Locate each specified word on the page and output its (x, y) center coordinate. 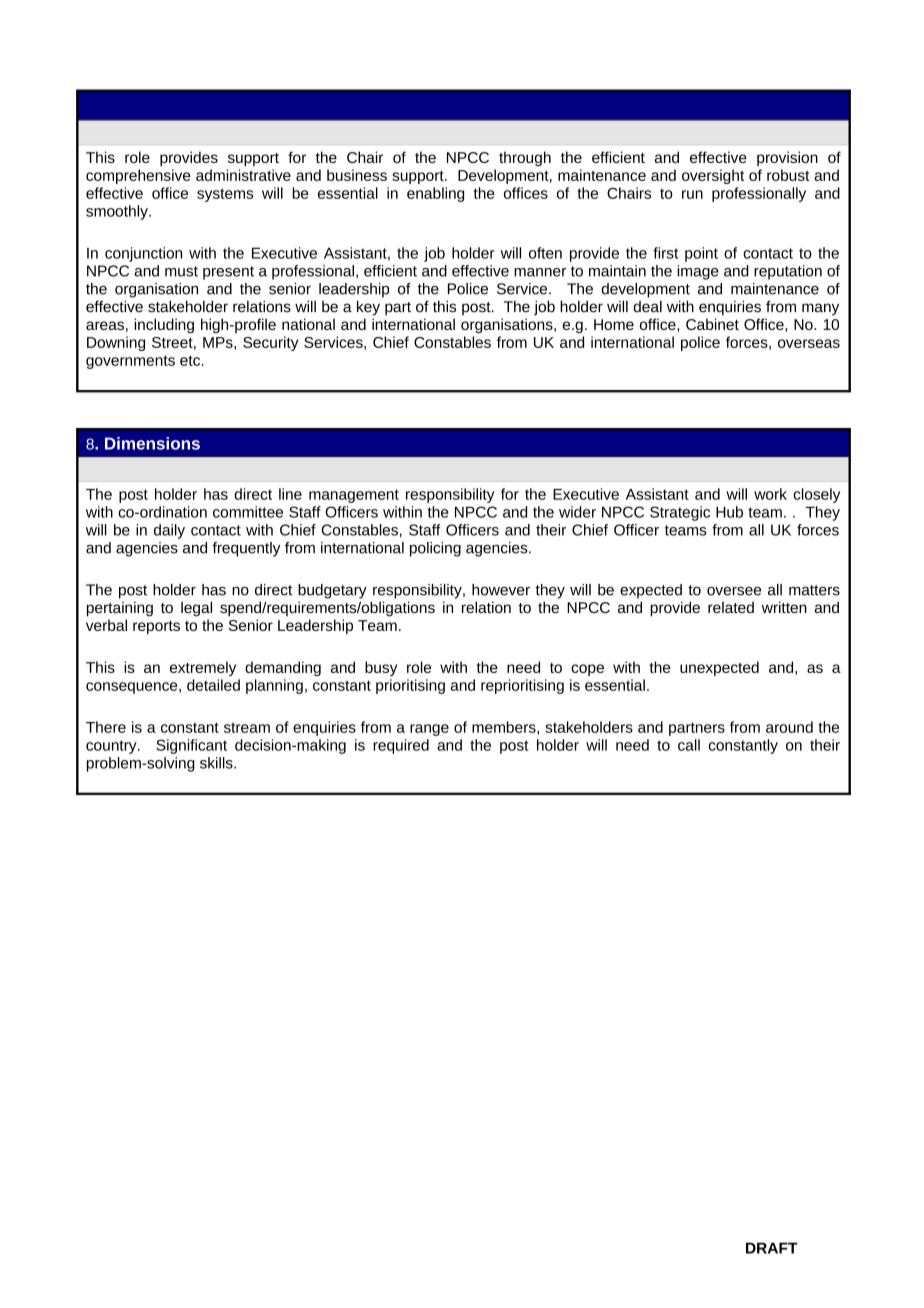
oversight (713, 176)
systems (225, 195)
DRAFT (772, 1248)
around (789, 727)
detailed (213, 685)
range (429, 730)
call (689, 745)
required (401, 746)
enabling (435, 194)
